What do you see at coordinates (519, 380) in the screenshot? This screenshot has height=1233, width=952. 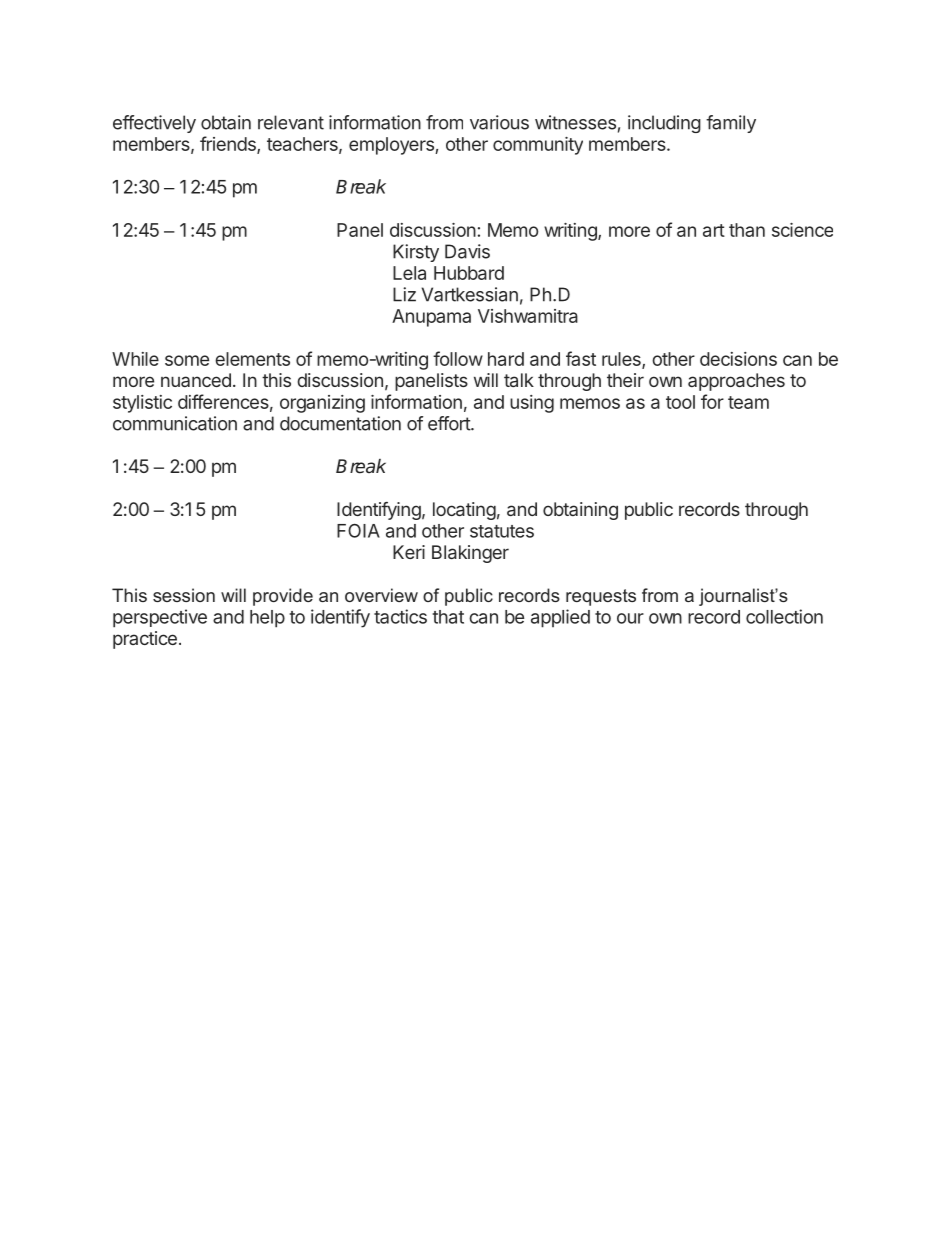 I see `talk` at bounding box center [519, 380].
